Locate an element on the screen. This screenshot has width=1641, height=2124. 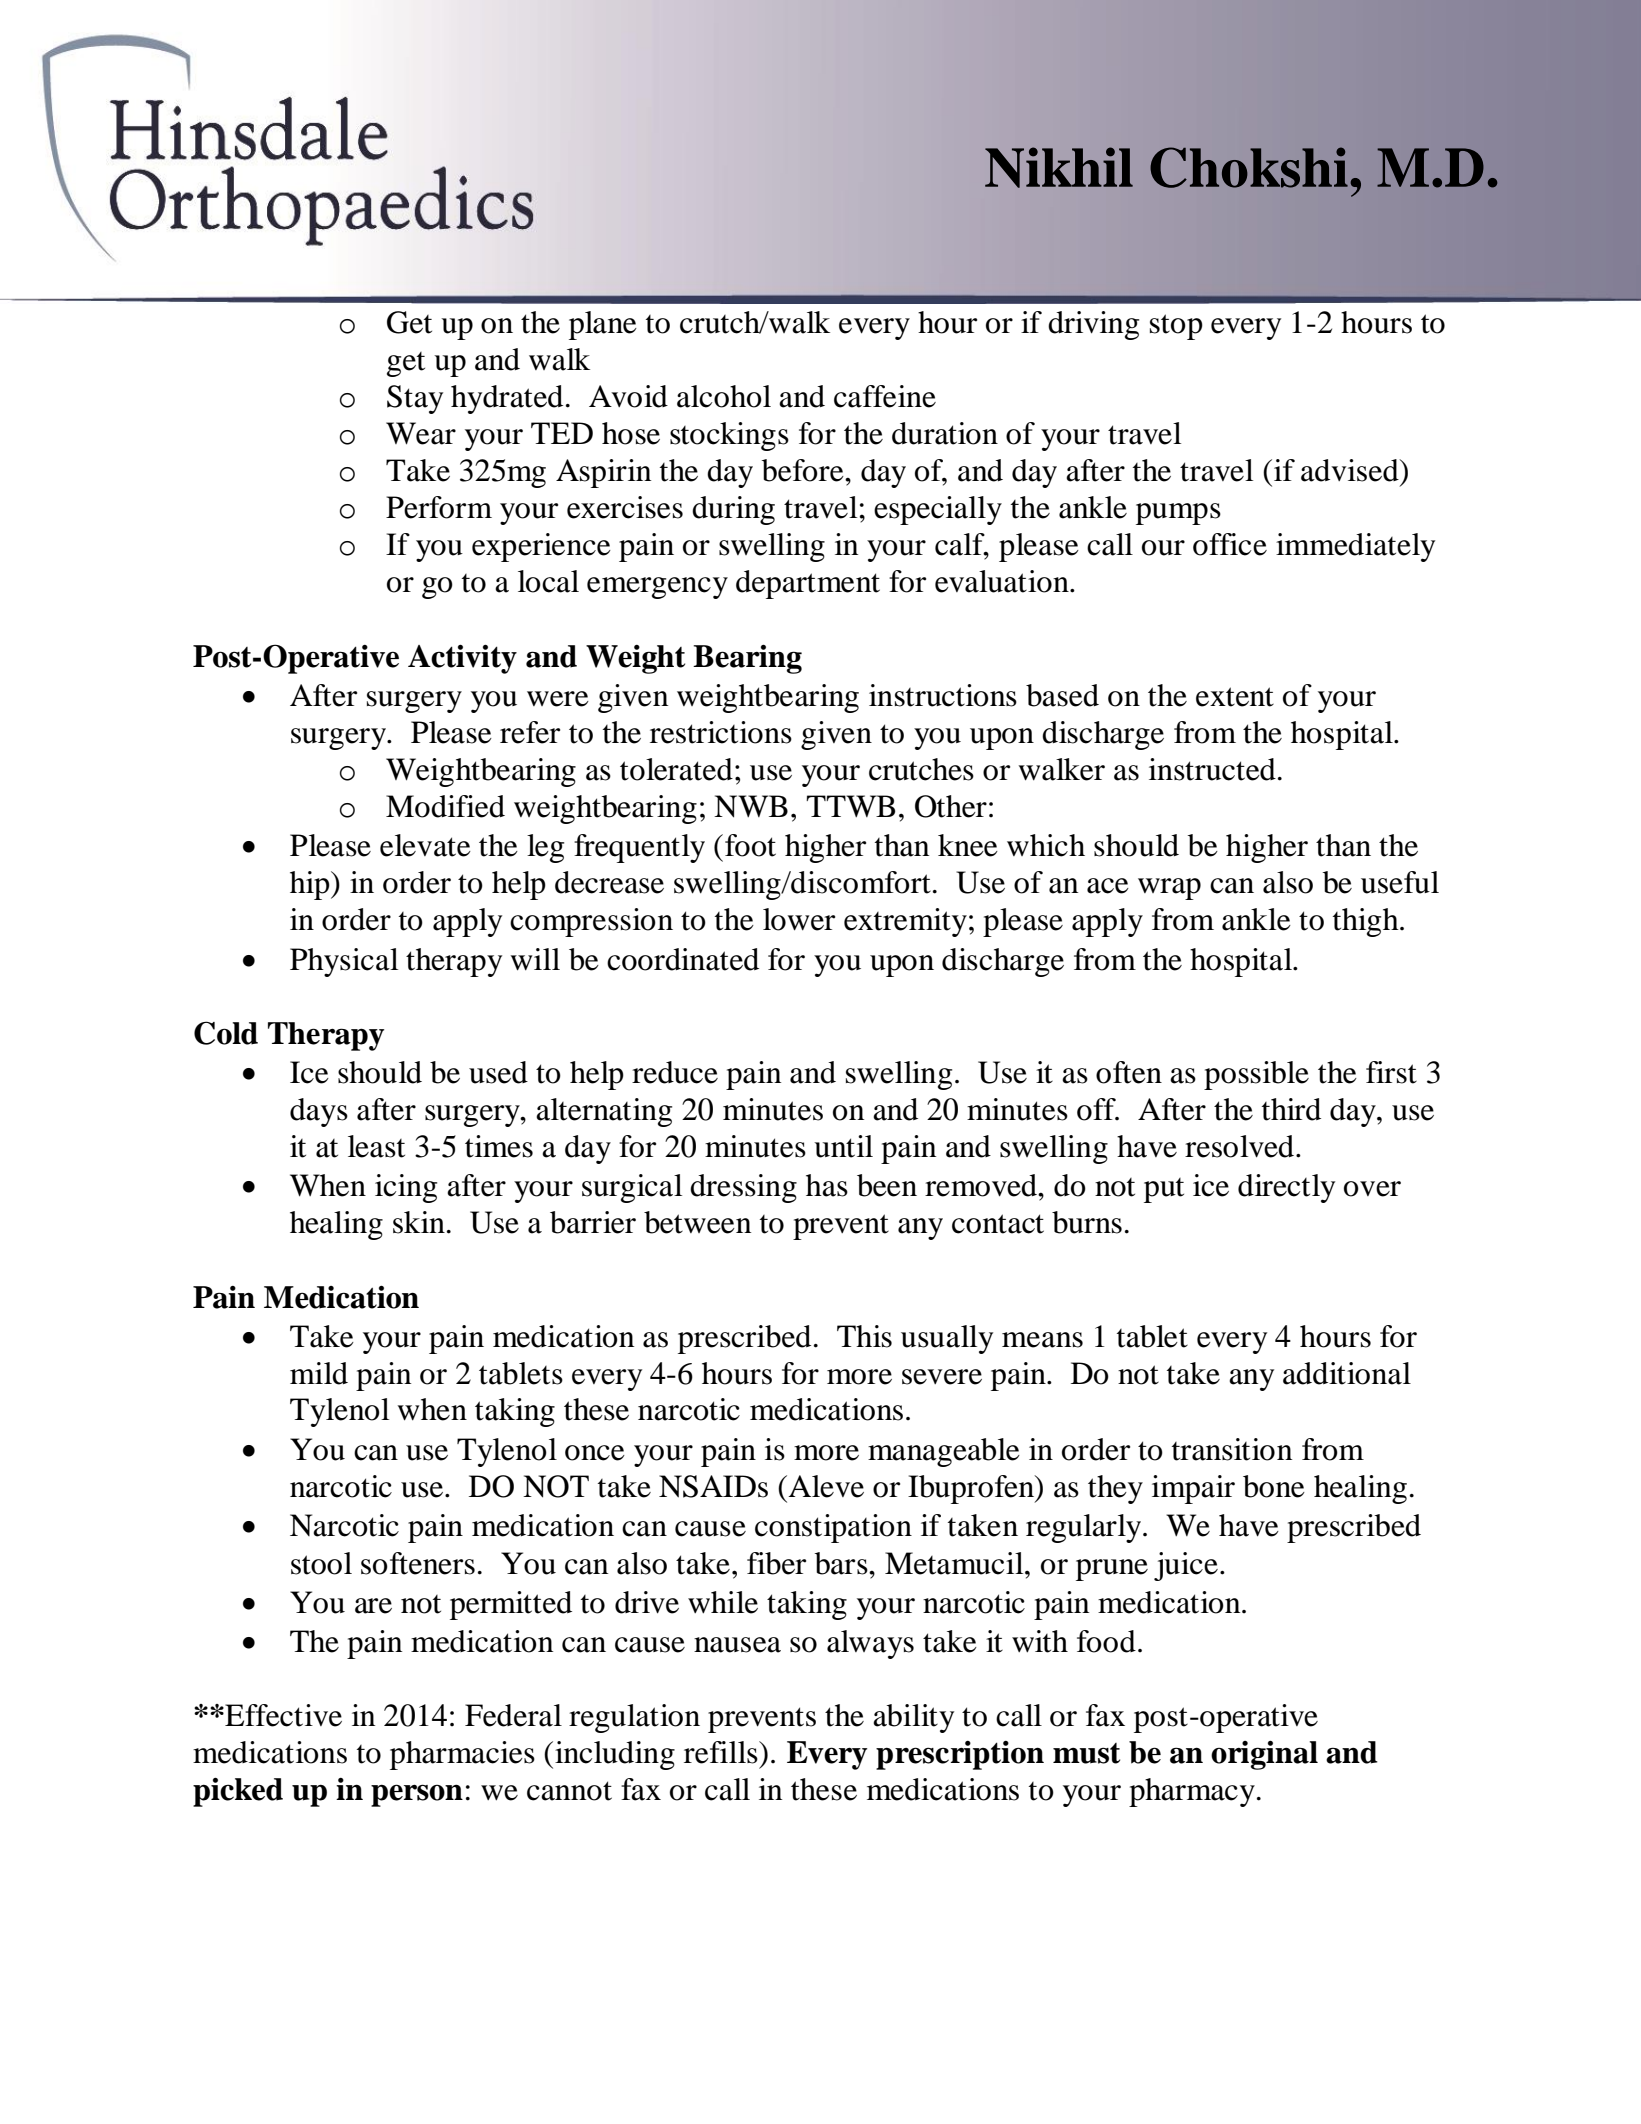
original is located at coordinates (1264, 1755).
